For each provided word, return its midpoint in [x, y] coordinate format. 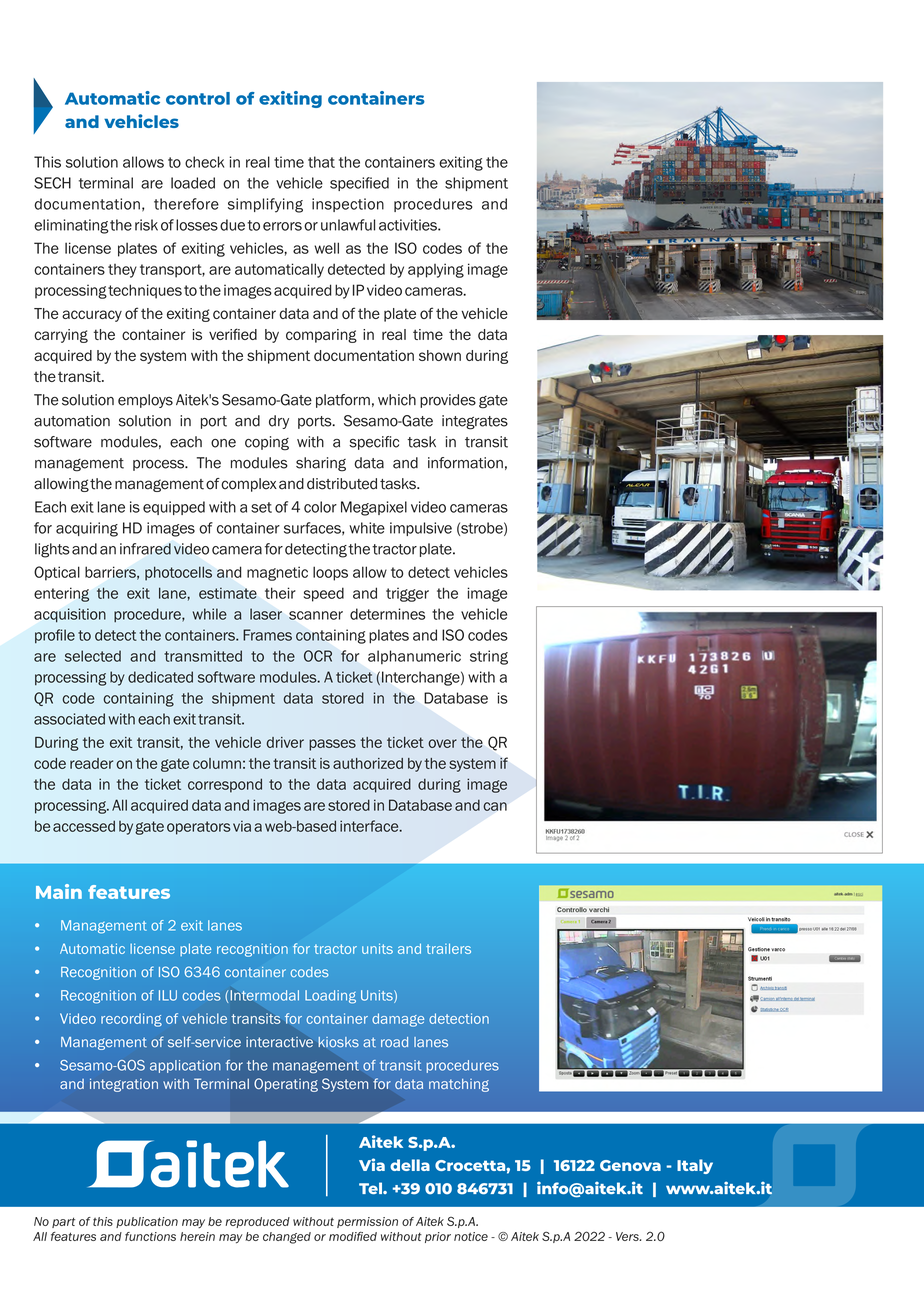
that [321, 162]
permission [367, 1222]
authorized [368, 763]
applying [436, 270]
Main [59, 891]
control [198, 98]
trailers [448, 948]
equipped [174, 508]
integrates [475, 422]
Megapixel [374, 508]
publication [147, 1222]
